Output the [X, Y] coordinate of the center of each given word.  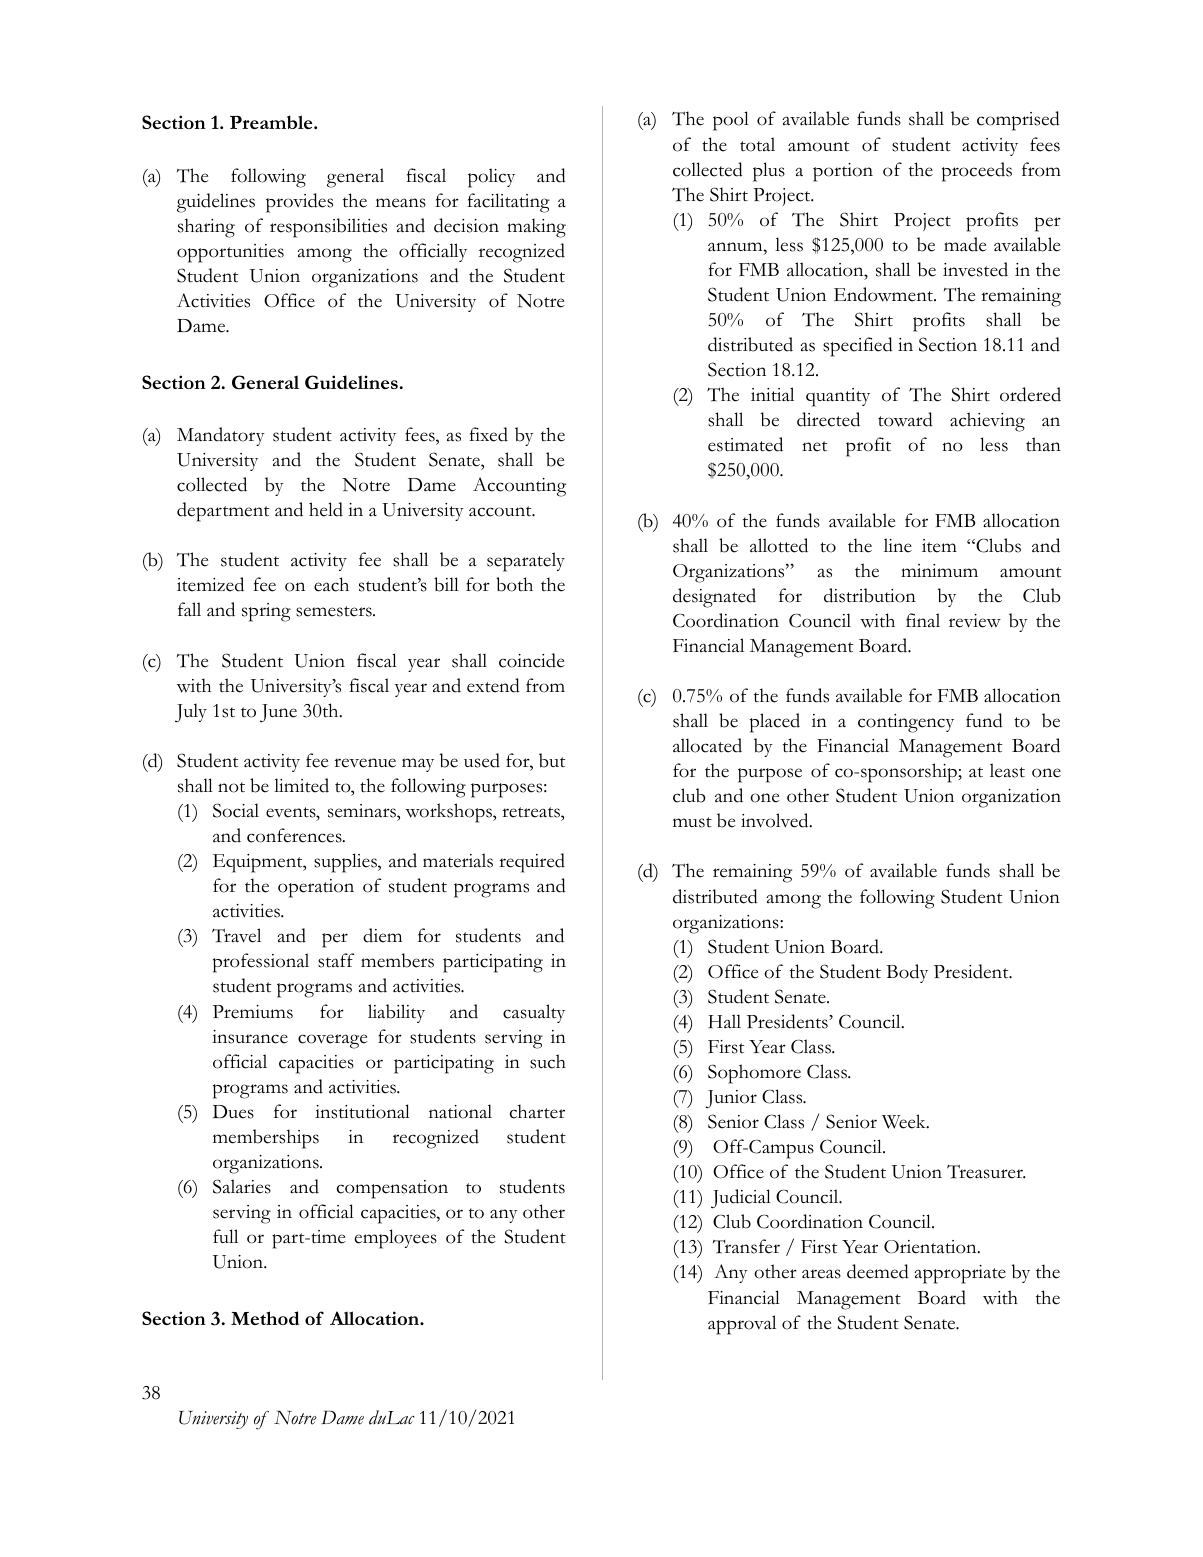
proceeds [977, 172]
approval [742, 1325]
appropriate [960, 1274]
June [278, 713]
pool [731, 121]
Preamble [272, 122]
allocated [707, 745]
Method [265, 1318]
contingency [906, 723]
